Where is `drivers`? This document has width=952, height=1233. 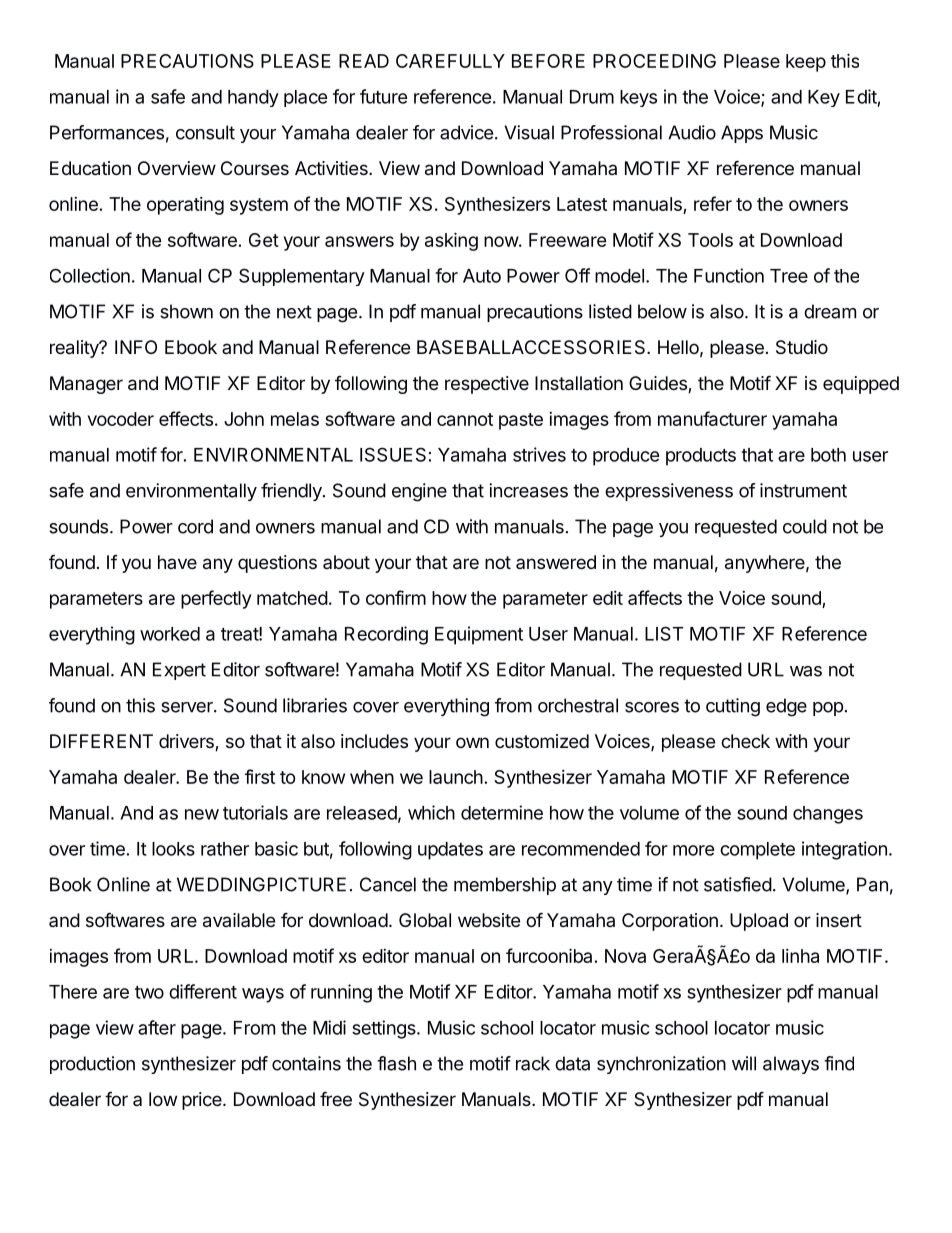 drivers is located at coordinates (187, 742).
